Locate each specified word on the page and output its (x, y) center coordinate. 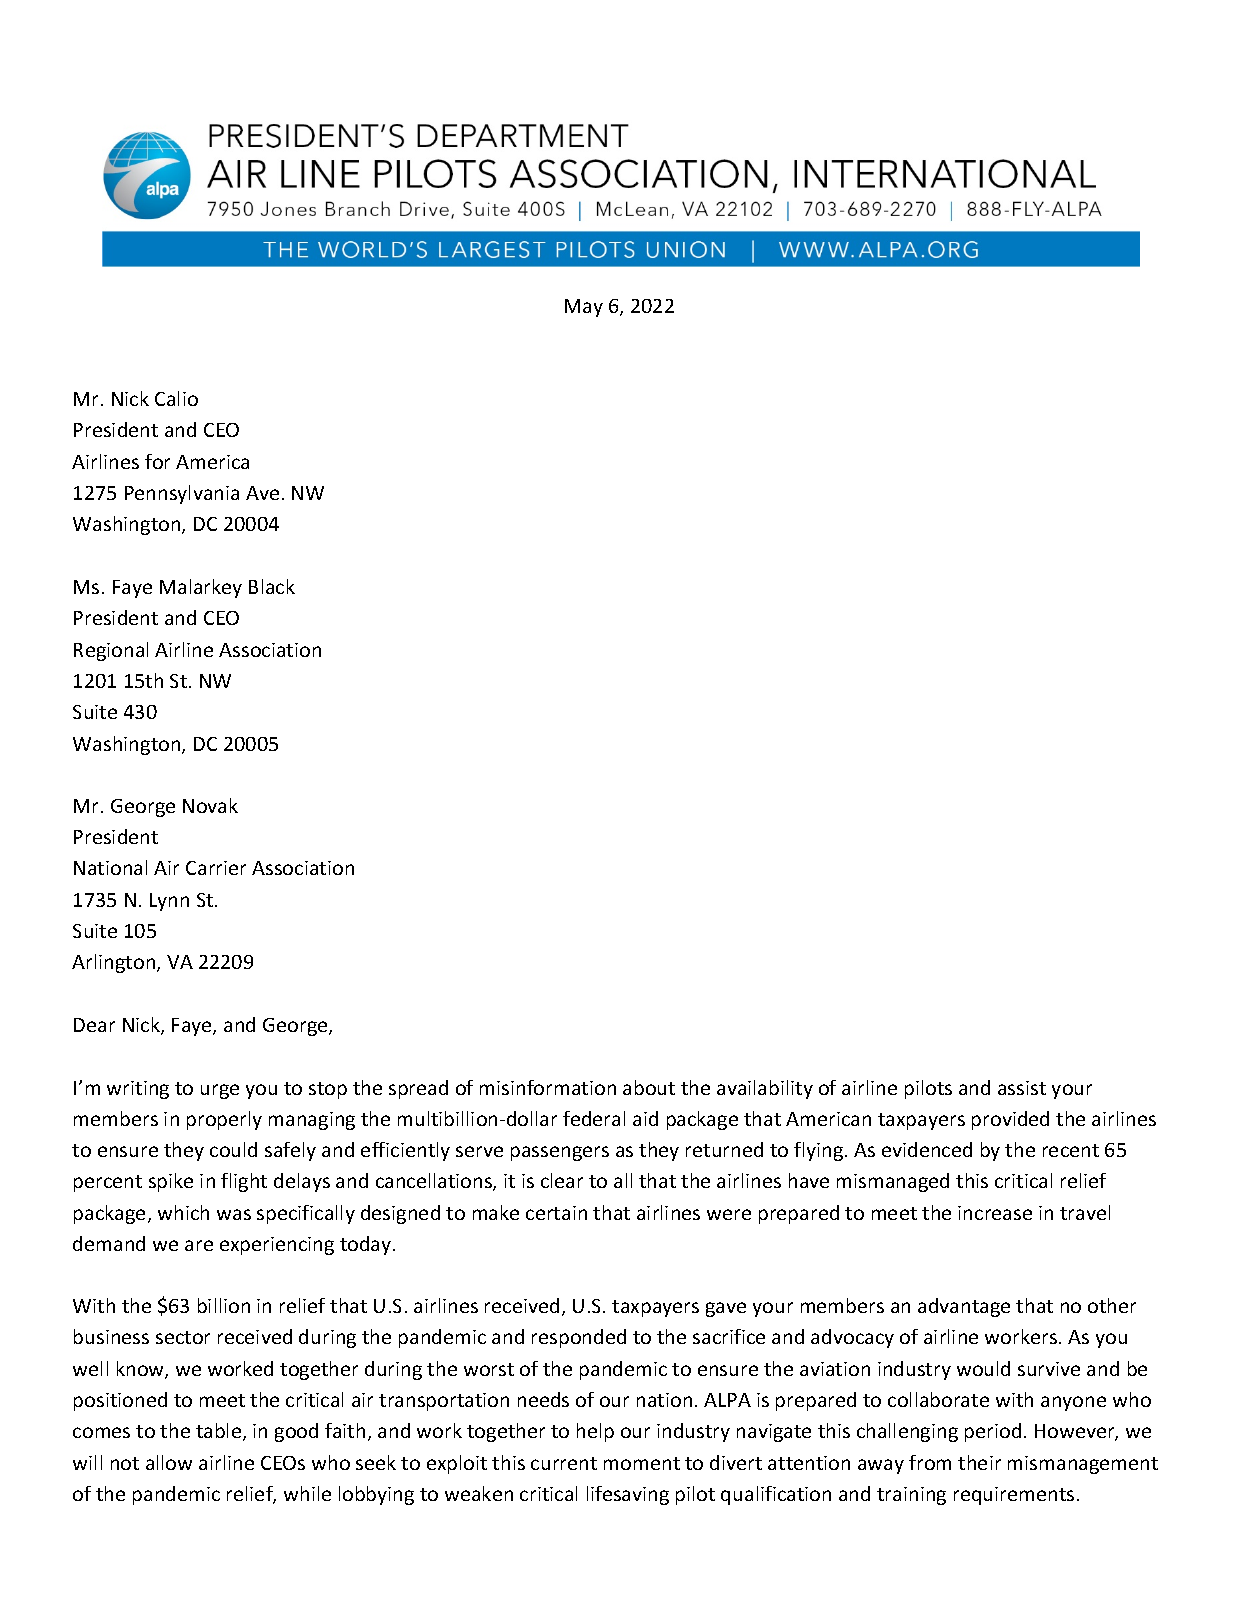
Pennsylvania (182, 494)
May (584, 308)
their (979, 1462)
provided (1010, 1120)
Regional (111, 651)
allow (169, 1462)
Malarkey (201, 588)
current (564, 1463)
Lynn (169, 902)
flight (244, 1182)
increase (995, 1213)
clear (562, 1180)
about (649, 1087)
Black (272, 586)
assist (1022, 1088)
